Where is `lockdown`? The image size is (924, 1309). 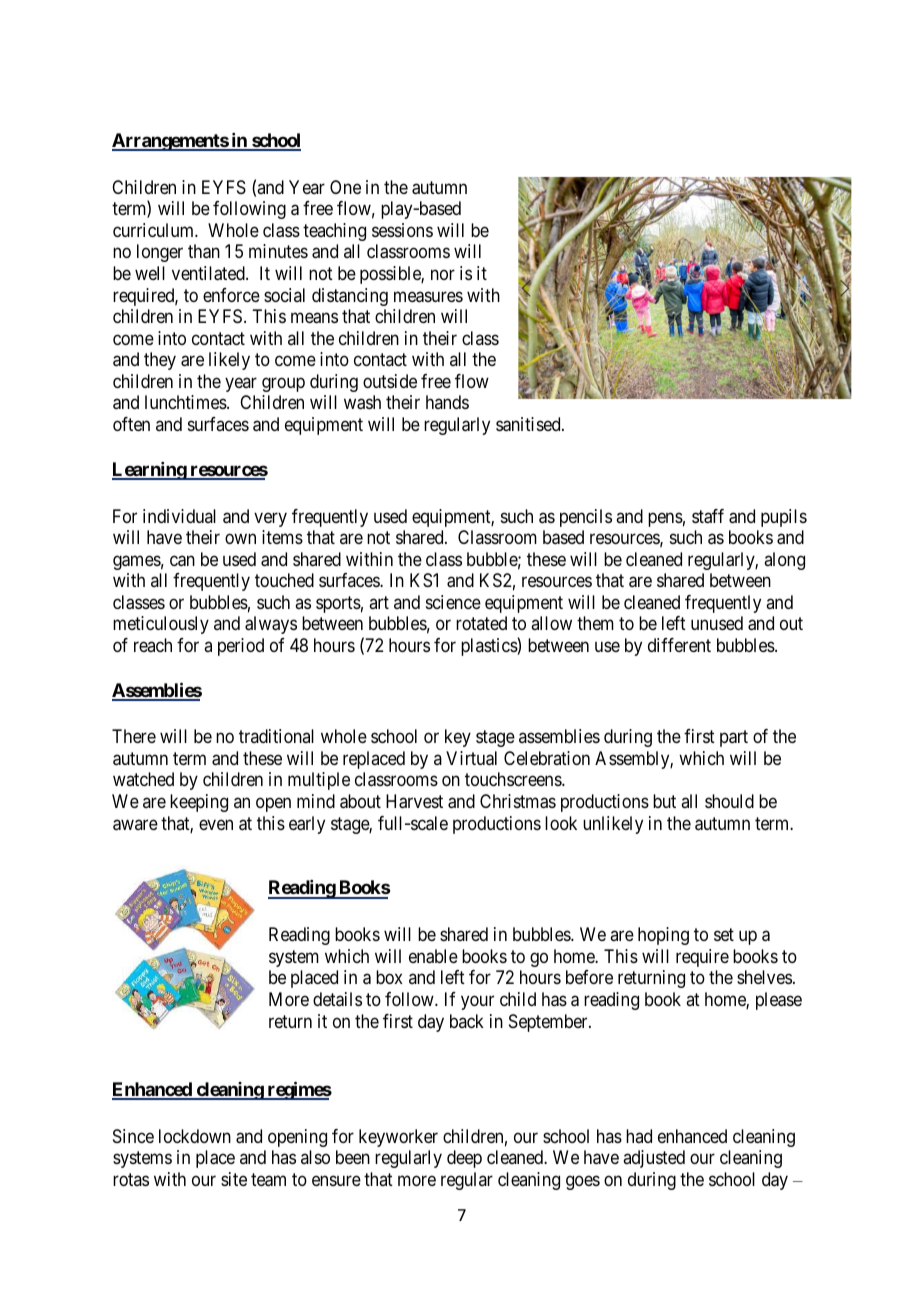 lockdown is located at coordinates (195, 1136).
